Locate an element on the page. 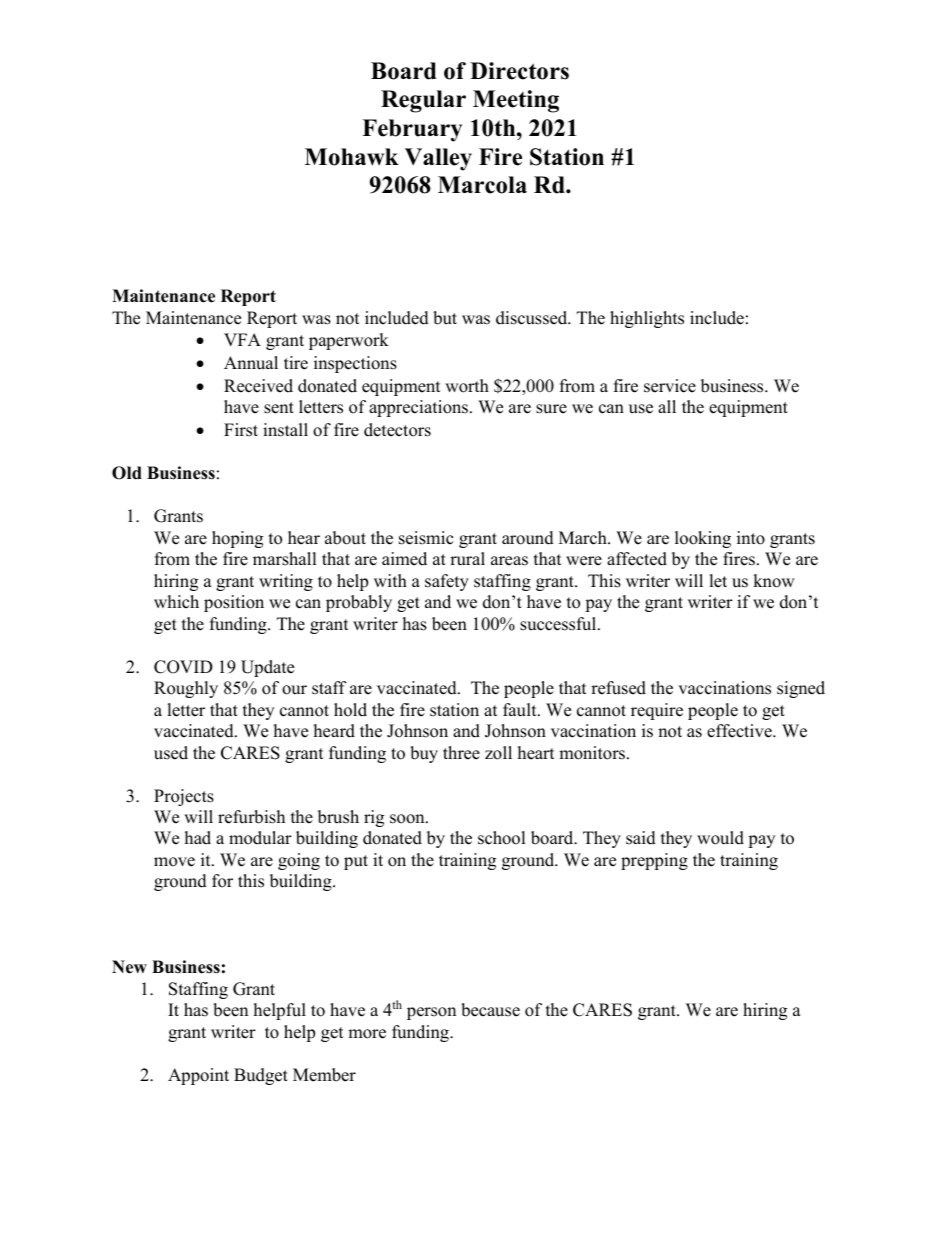 This page has height=1233, width=952. Meeting is located at coordinates (516, 101).
